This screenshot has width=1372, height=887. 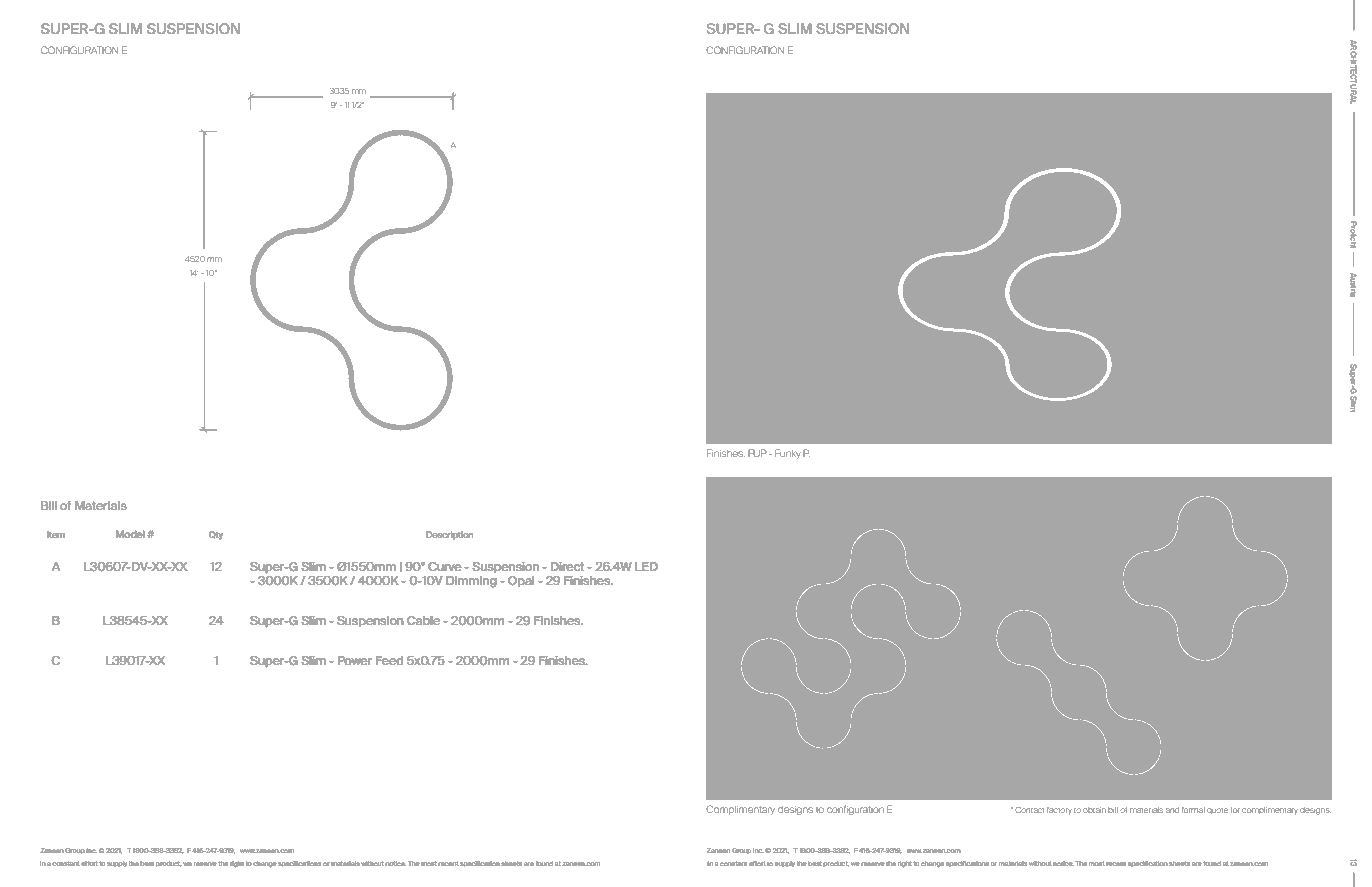 I want to click on Contact, so click(x=1029, y=810).
